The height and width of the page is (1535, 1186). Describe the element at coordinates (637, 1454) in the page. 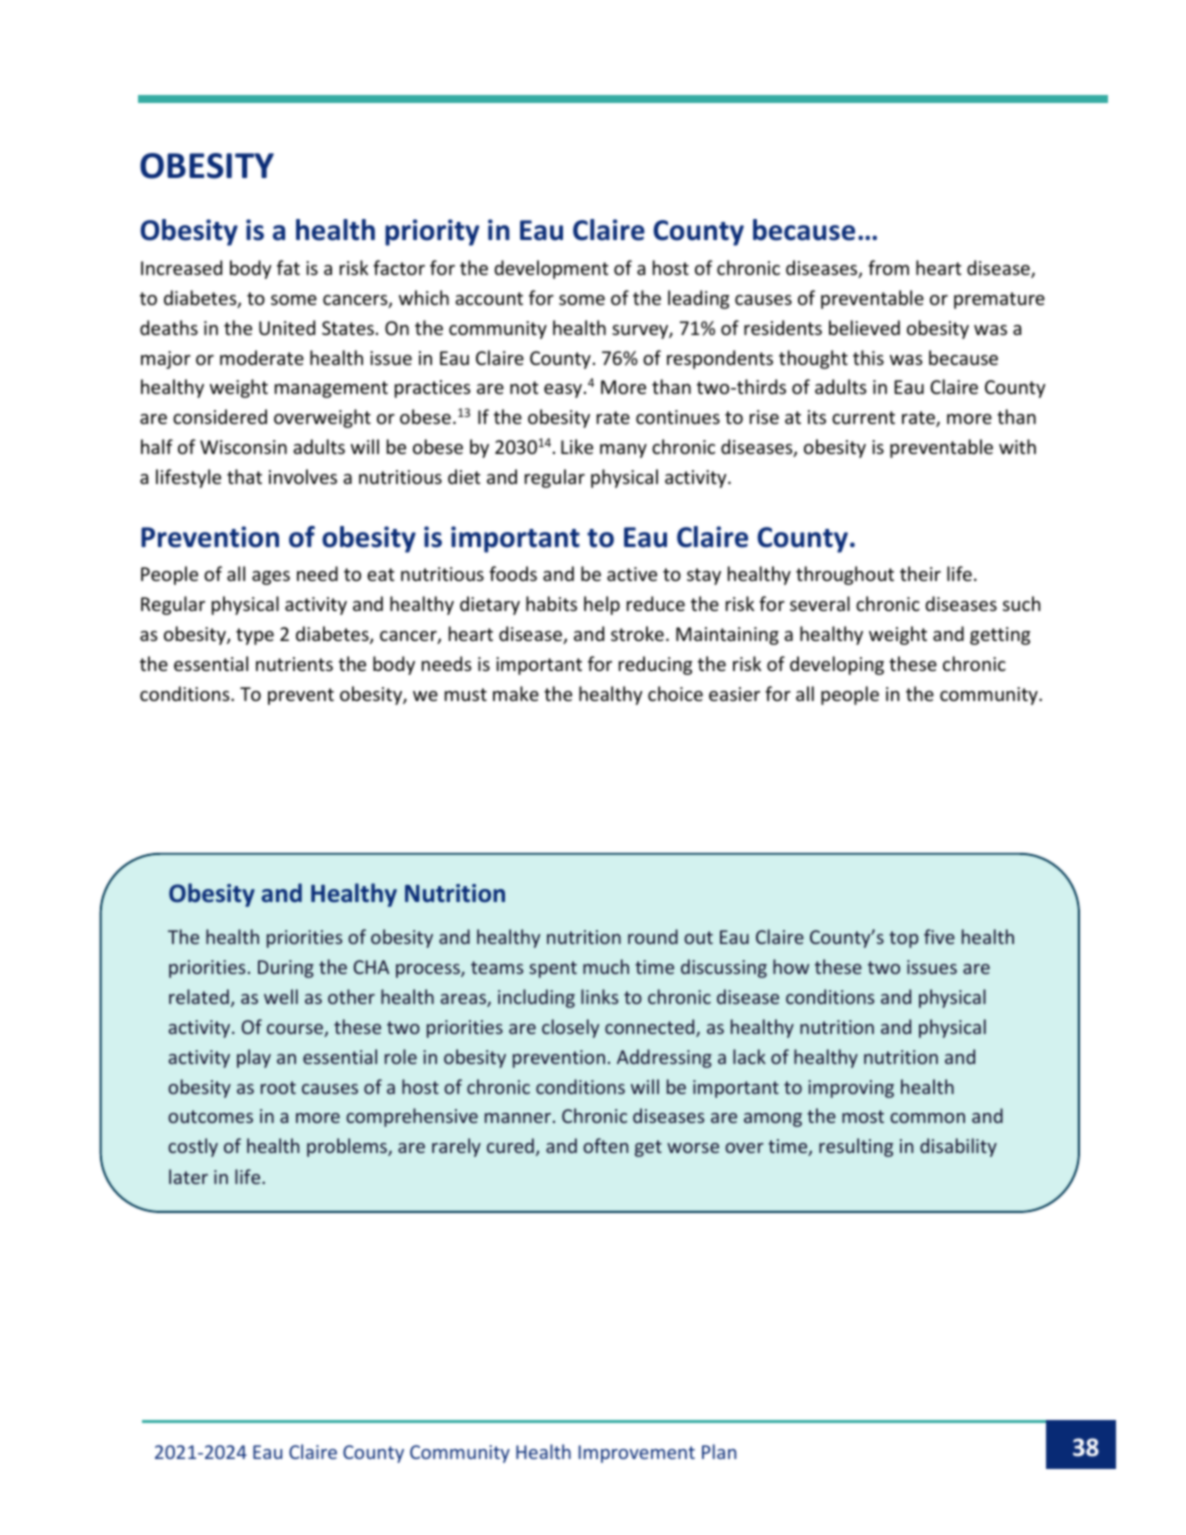

I see `Improvement` at that location.
